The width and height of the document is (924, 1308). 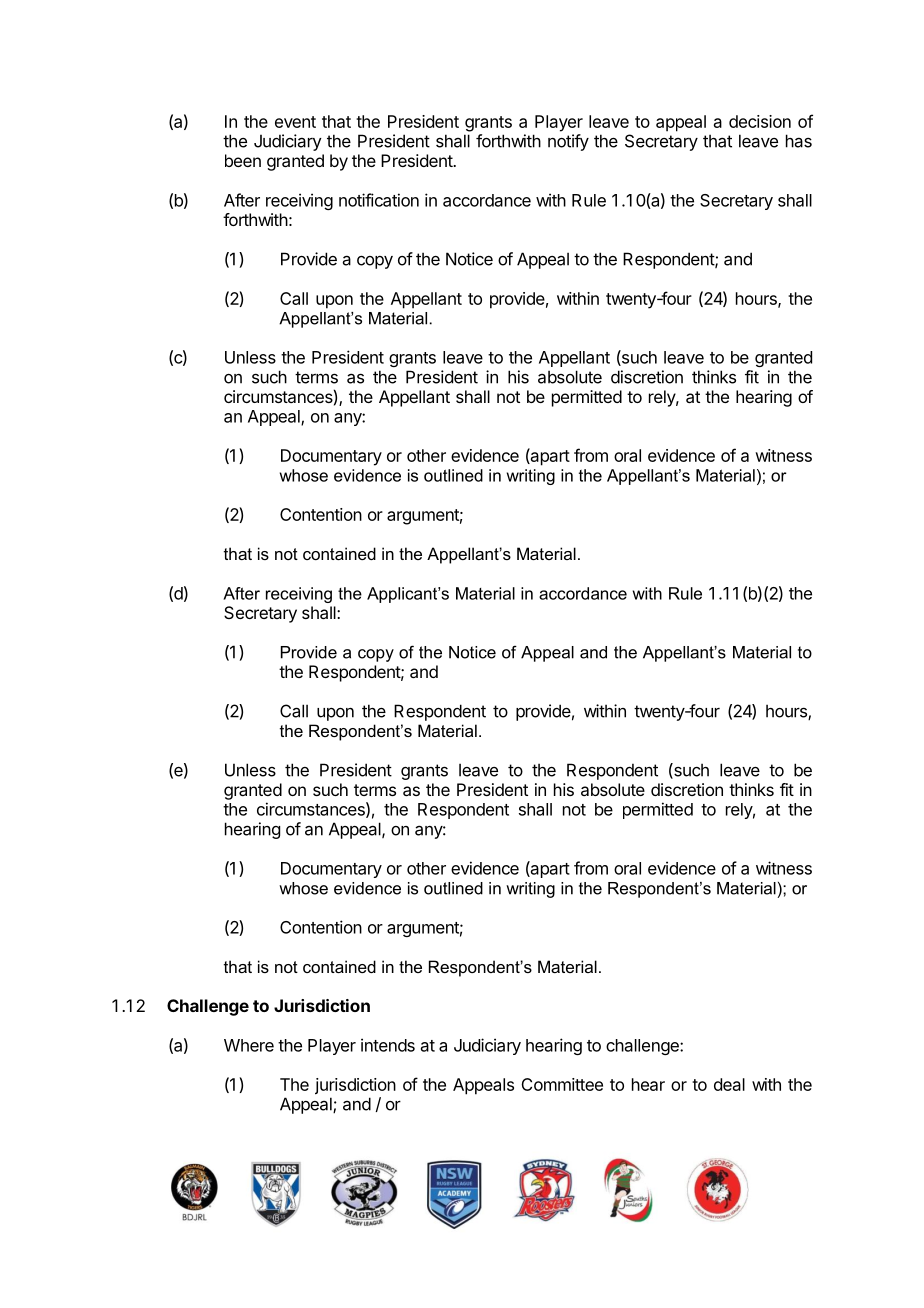 I want to click on decision, so click(x=760, y=121).
